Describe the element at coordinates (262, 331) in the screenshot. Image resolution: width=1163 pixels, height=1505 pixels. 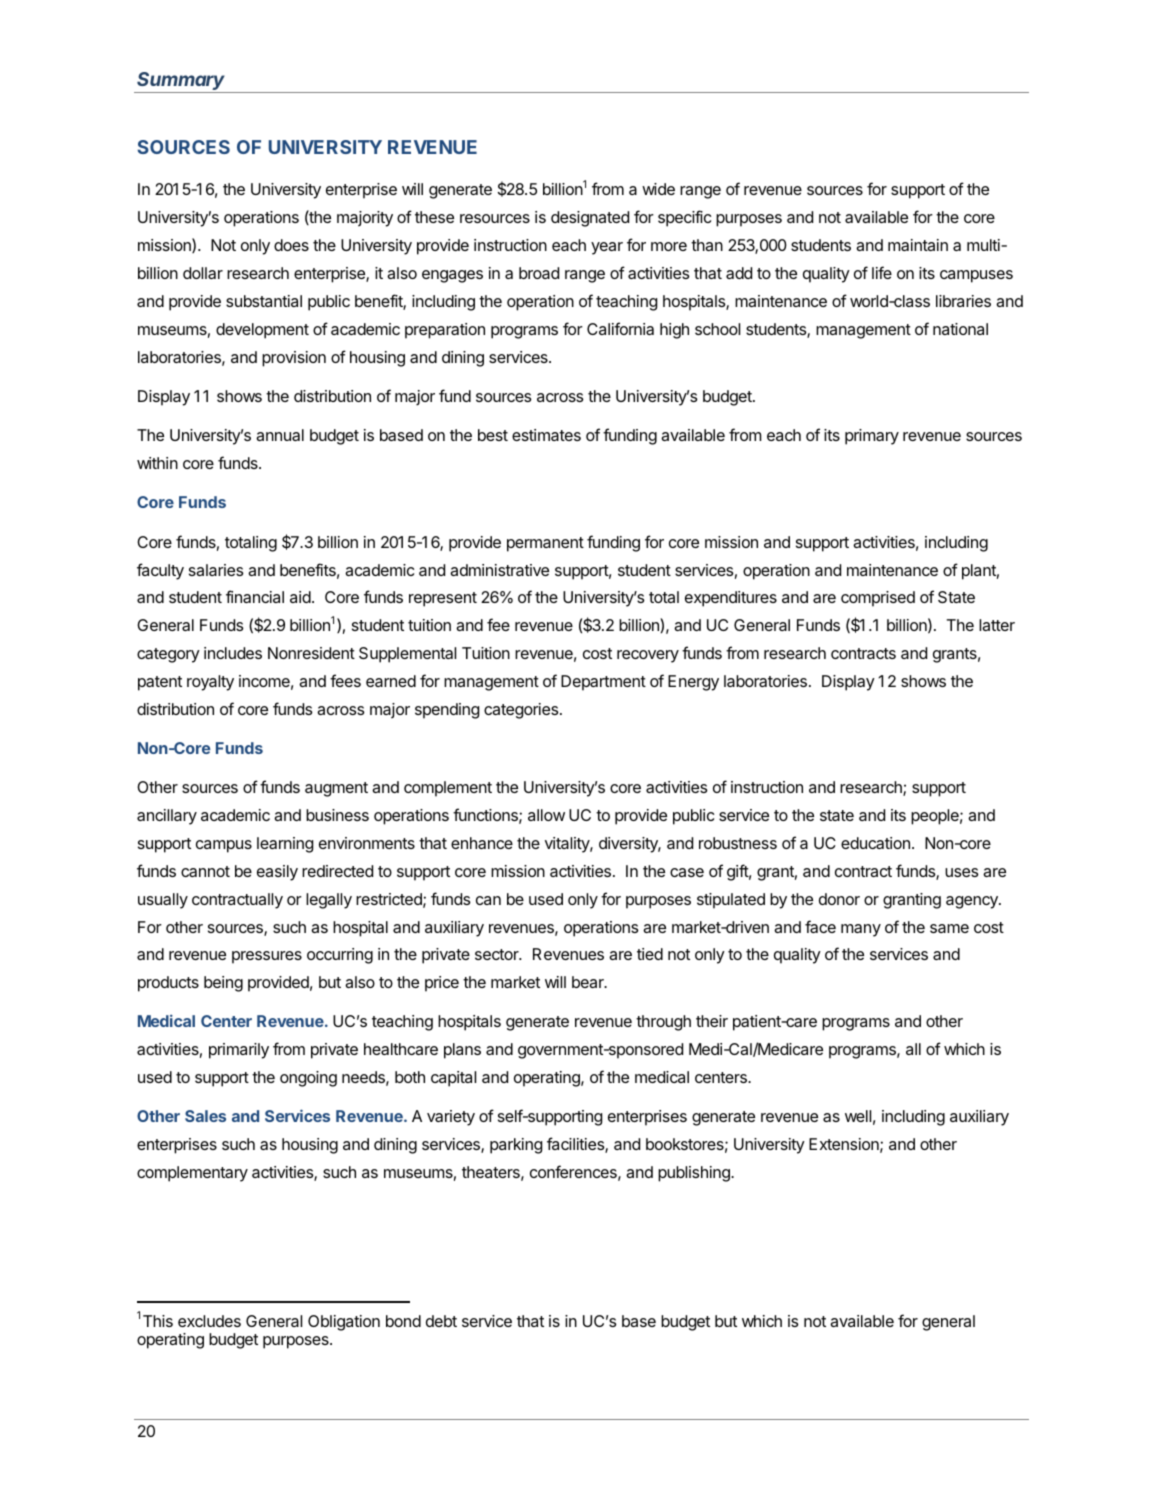
I see `development` at that location.
